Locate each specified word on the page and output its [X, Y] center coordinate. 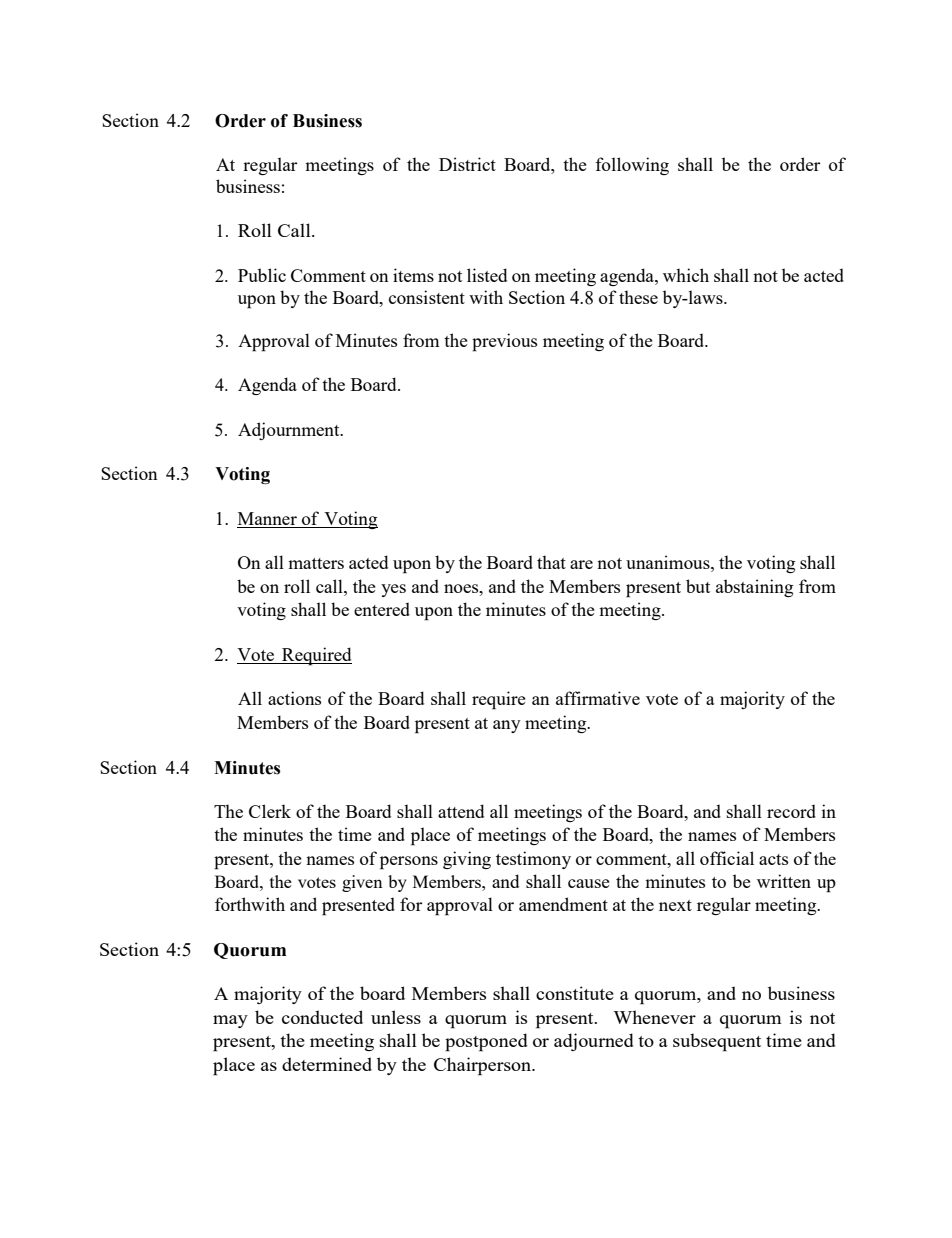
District [467, 164]
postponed [486, 1042]
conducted [322, 1017]
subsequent [717, 1042]
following [632, 166]
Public [262, 275]
